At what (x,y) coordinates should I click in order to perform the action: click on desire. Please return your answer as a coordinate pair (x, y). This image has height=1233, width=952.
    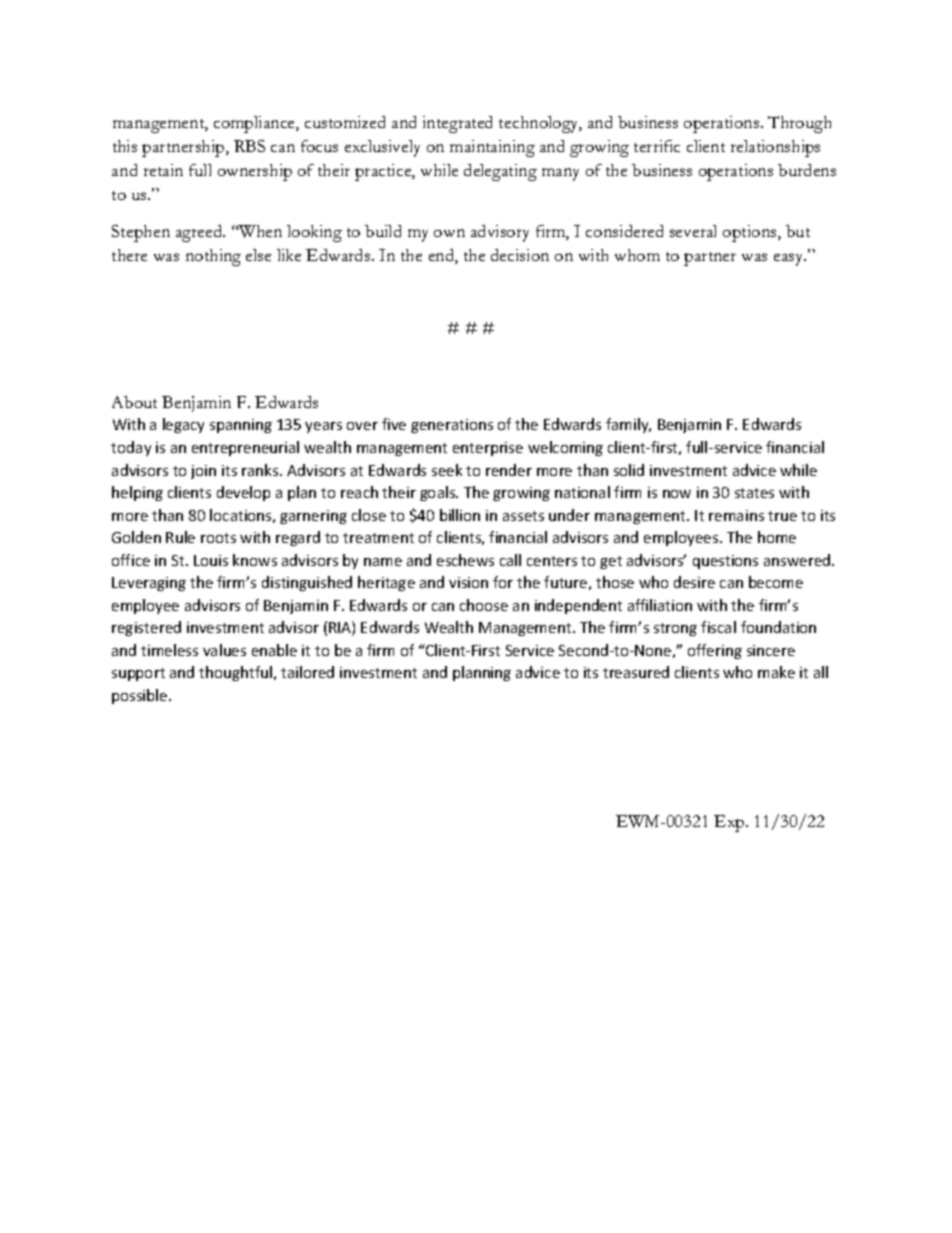
    Looking at the image, I should click on (694, 582).
